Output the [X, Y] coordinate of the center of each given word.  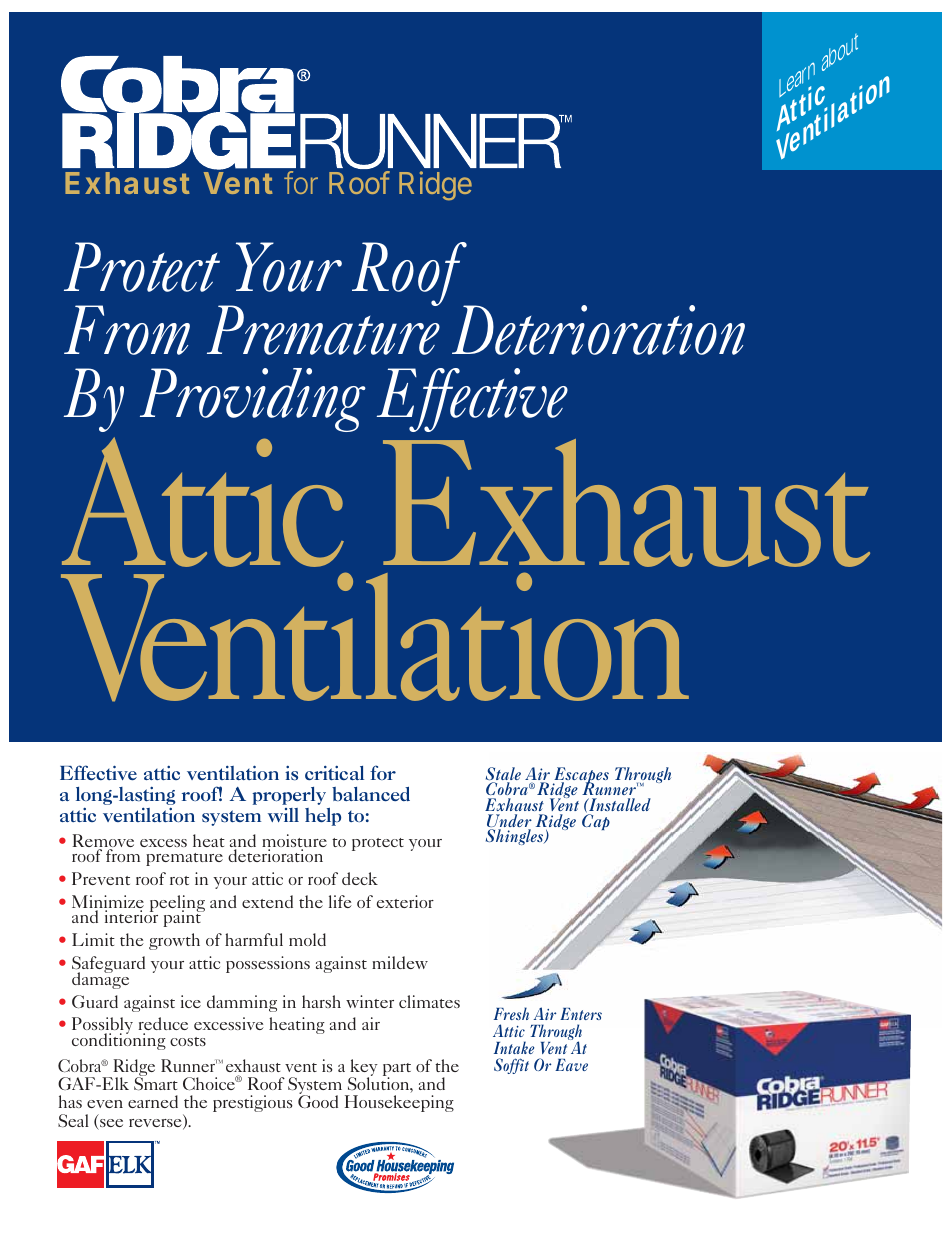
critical [334, 773]
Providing [253, 400]
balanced [371, 794]
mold [307, 939]
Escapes [581, 776]
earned [153, 1101]
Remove [103, 842]
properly [289, 796]
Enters [581, 1014]
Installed [619, 804]
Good [318, 1101]
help [323, 817]
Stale [503, 775]
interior [131, 916]
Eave [571, 1065]
